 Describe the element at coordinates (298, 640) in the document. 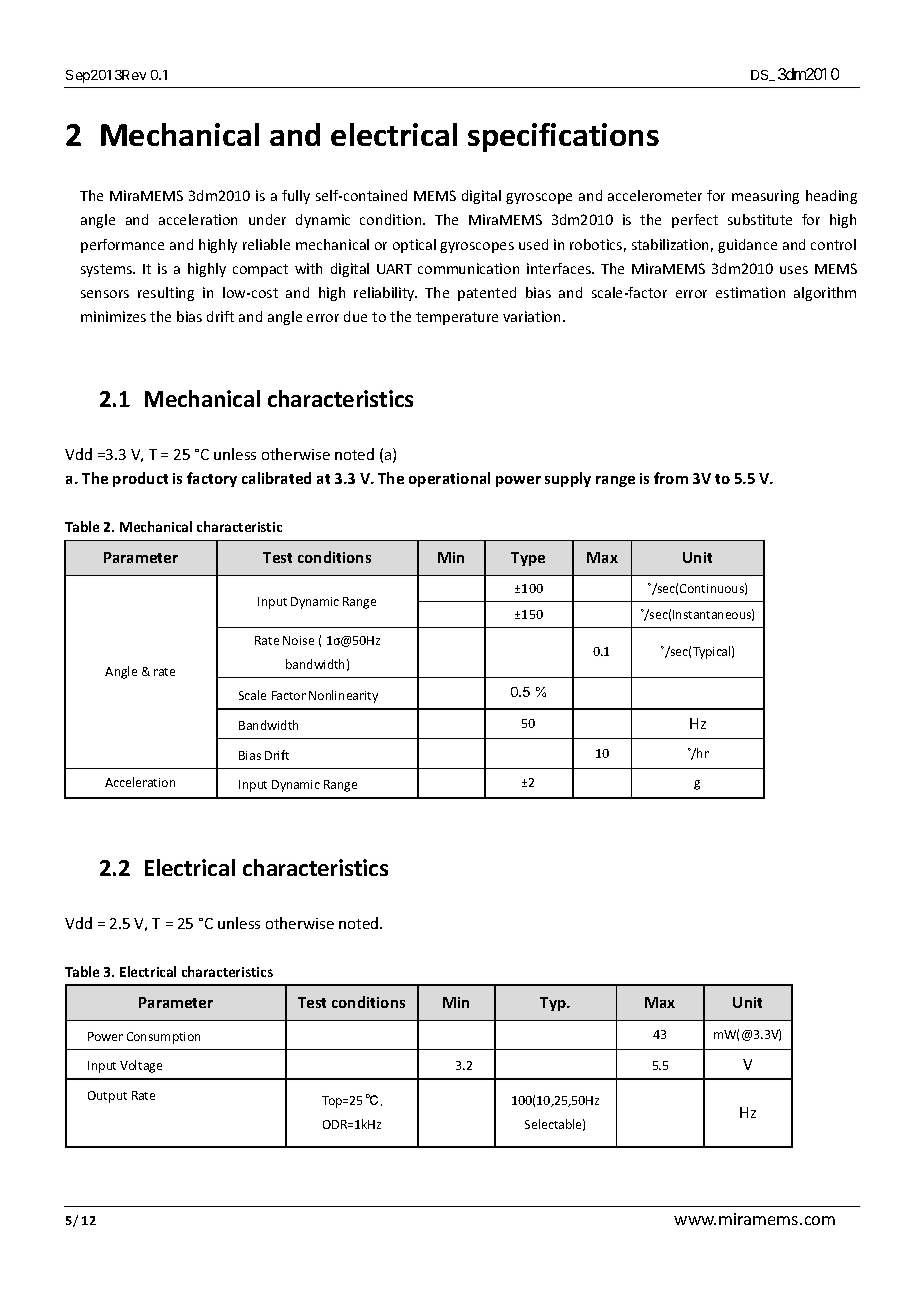

I see `Noise` at that location.
